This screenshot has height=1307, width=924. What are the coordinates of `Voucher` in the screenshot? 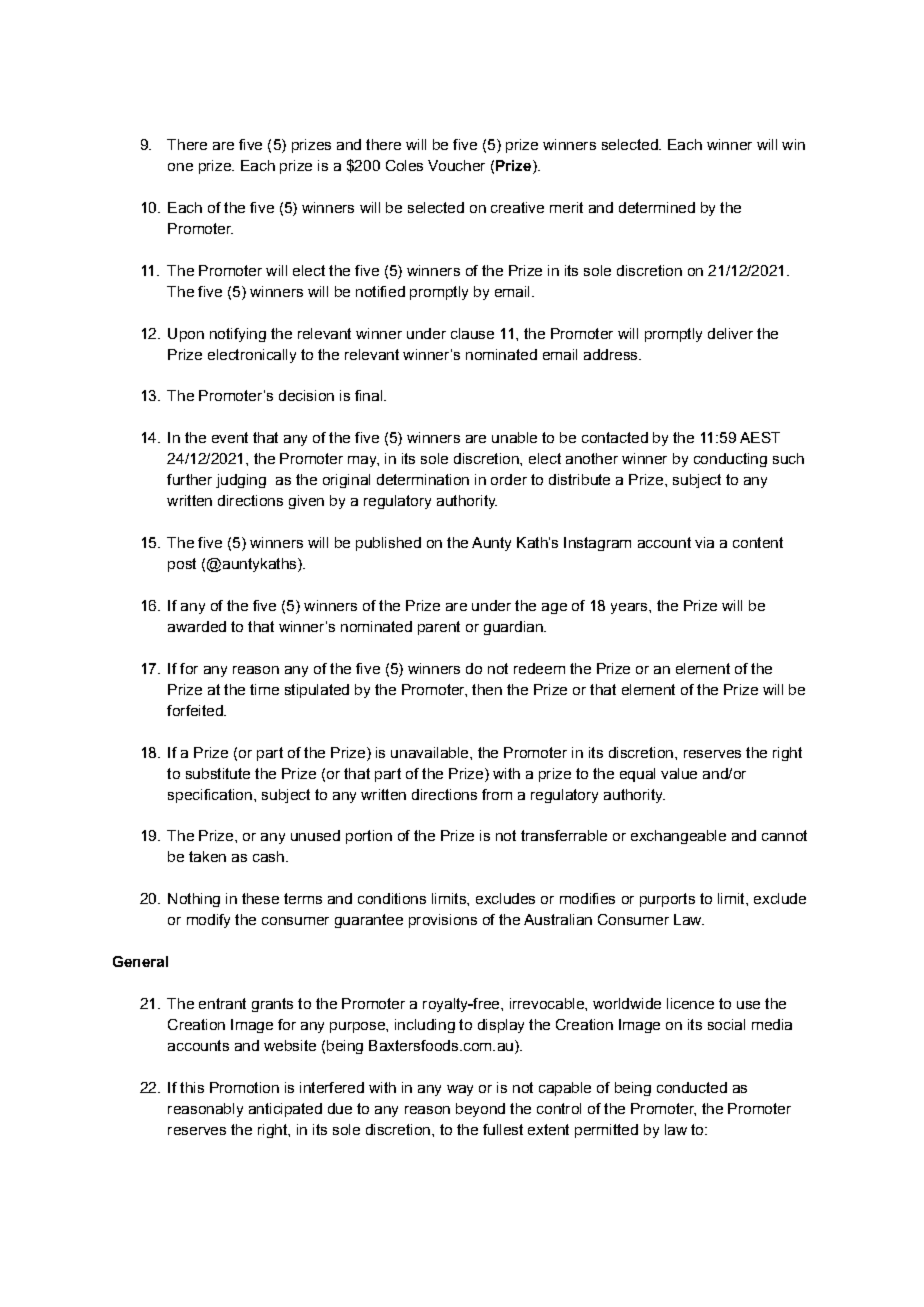 It's located at (456, 165).
